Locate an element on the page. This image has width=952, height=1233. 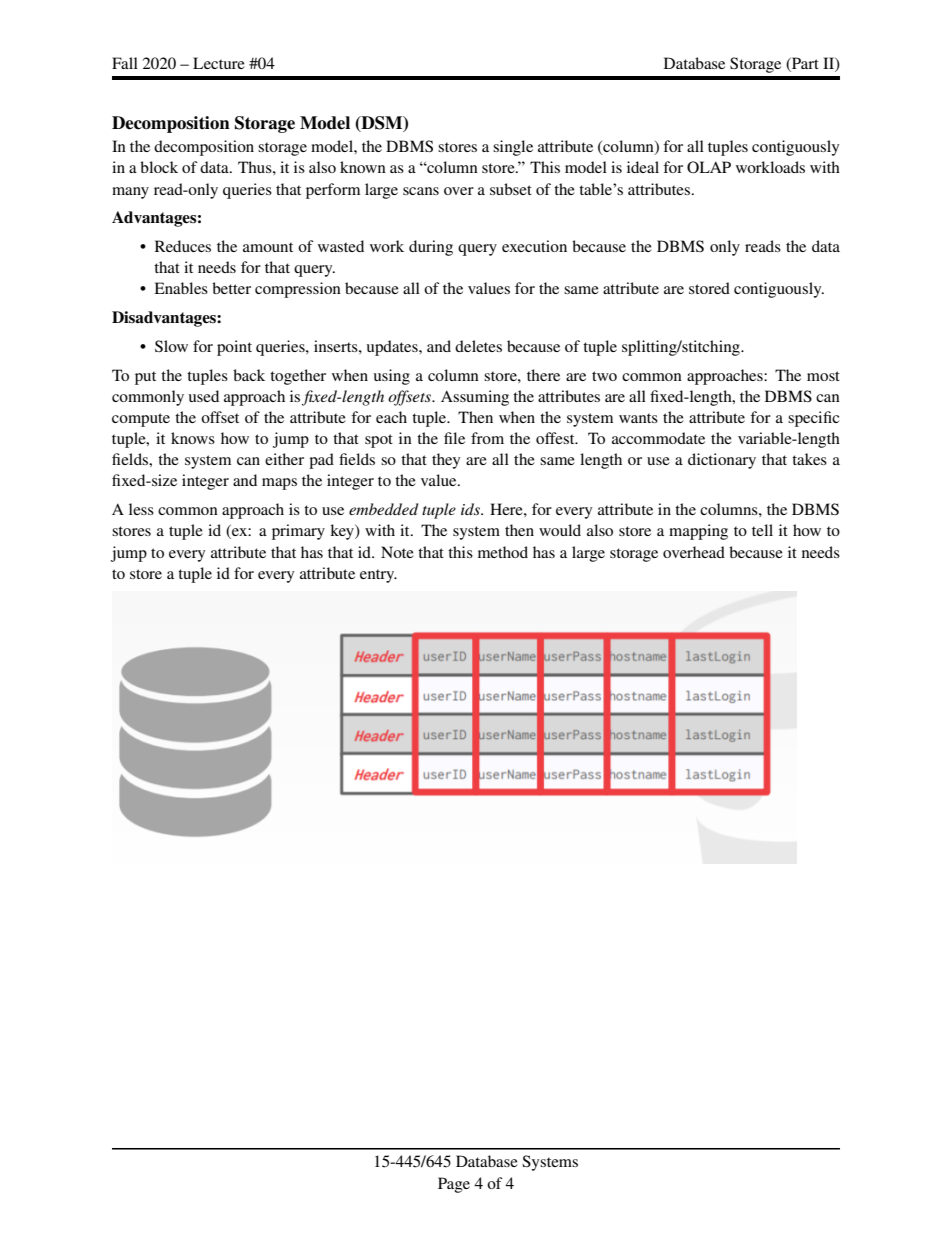
Lecture is located at coordinates (219, 63).
